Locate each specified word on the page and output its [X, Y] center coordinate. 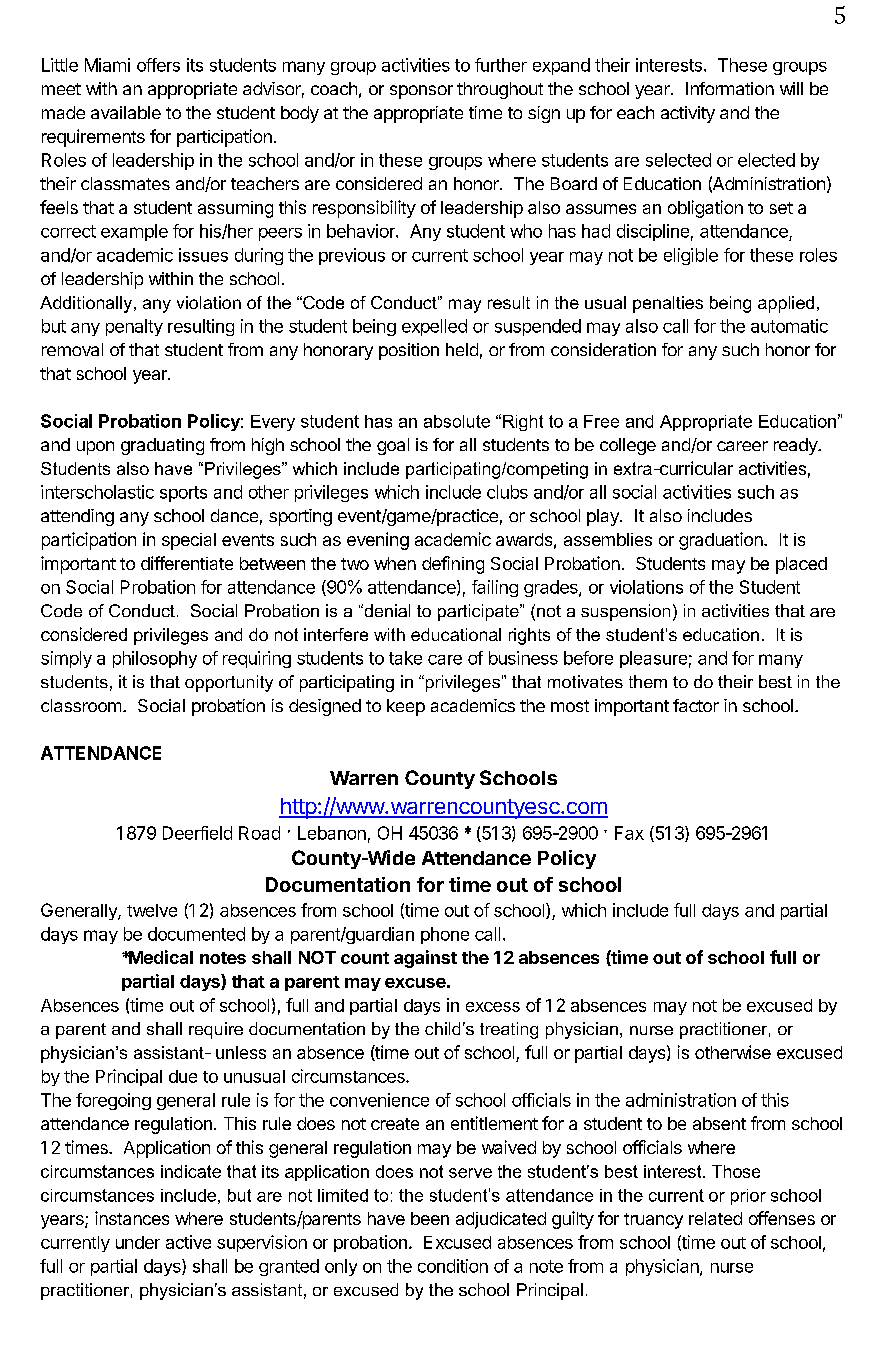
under [138, 1242]
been [430, 1218]
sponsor [421, 92]
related [715, 1218]
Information [730, 88]
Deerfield [197, 833]
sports [183, 494]
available [126, 112]
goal [393, 446]
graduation [721, 541]
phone [445, 935]
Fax [629, 833]
